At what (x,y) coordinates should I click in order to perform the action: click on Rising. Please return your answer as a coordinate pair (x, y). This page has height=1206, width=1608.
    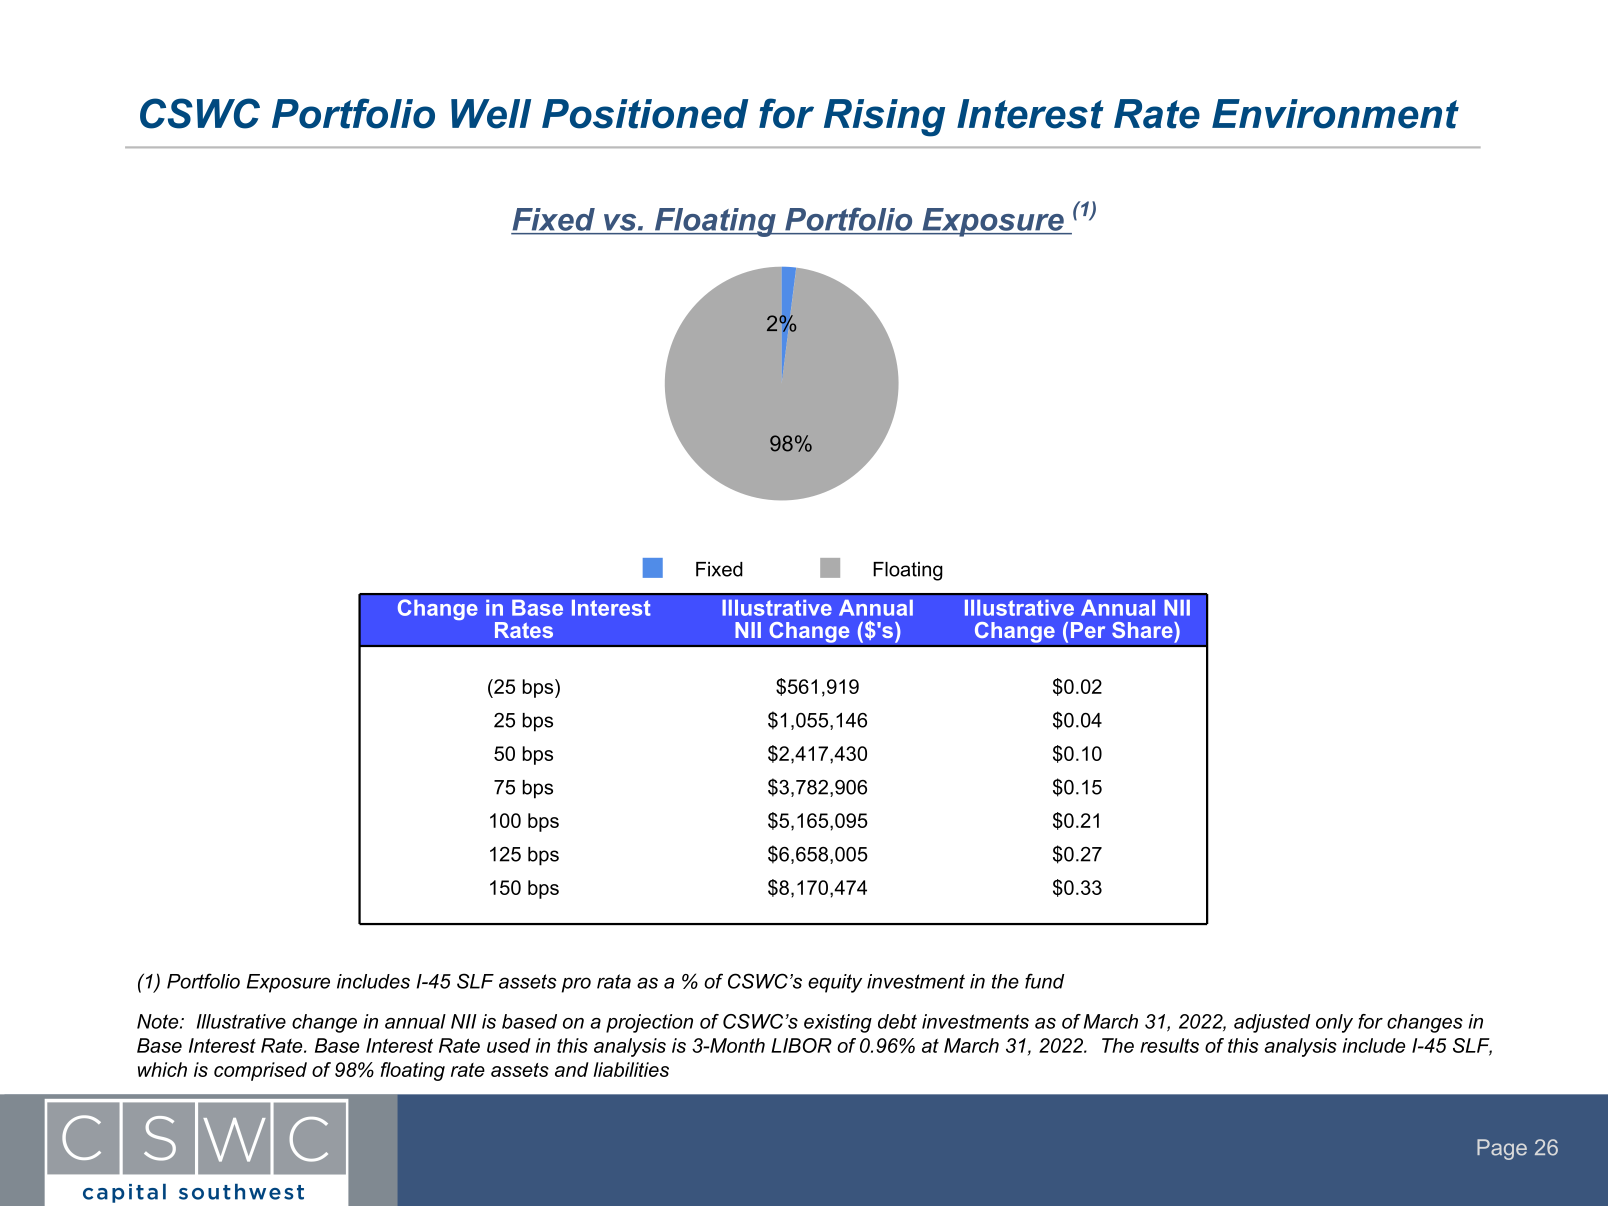
    Looking at the image, I should click on (884, 118).
